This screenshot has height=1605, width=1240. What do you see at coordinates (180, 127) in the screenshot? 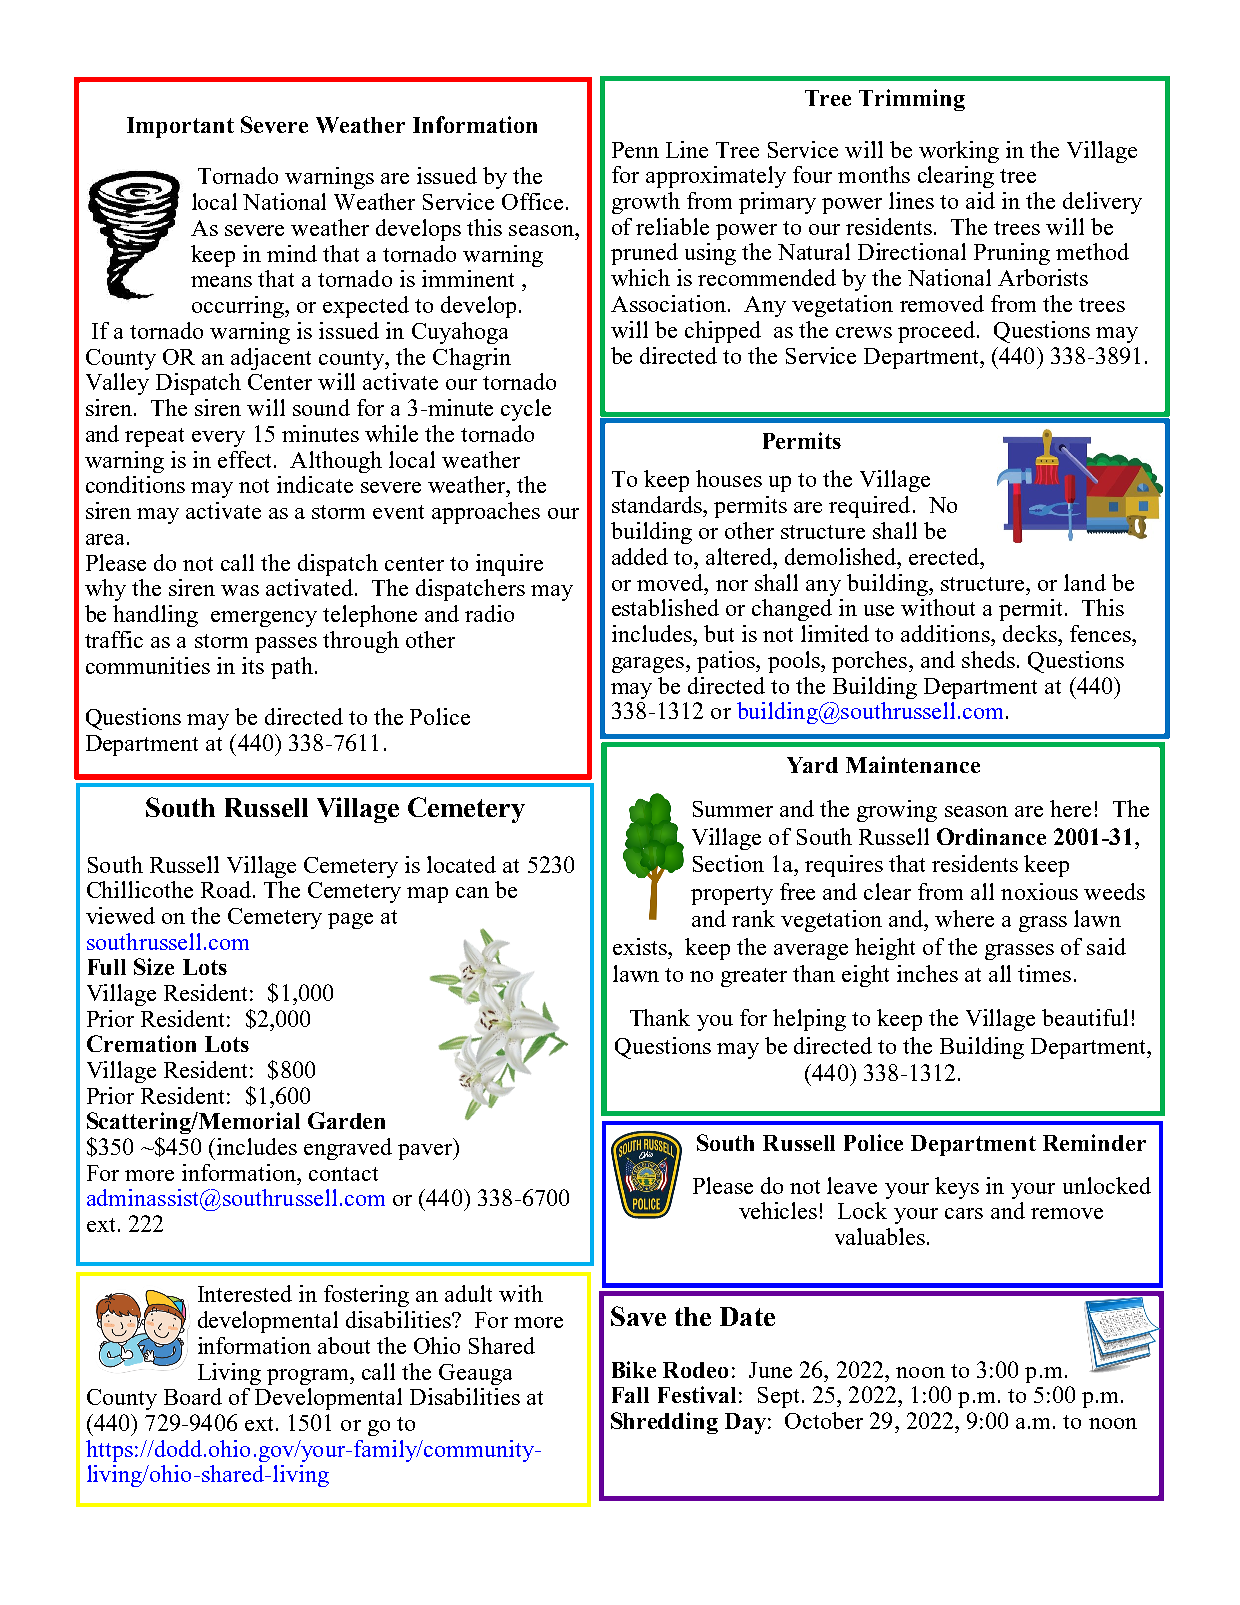
I see `Important` at bounding box center [180, 127].
